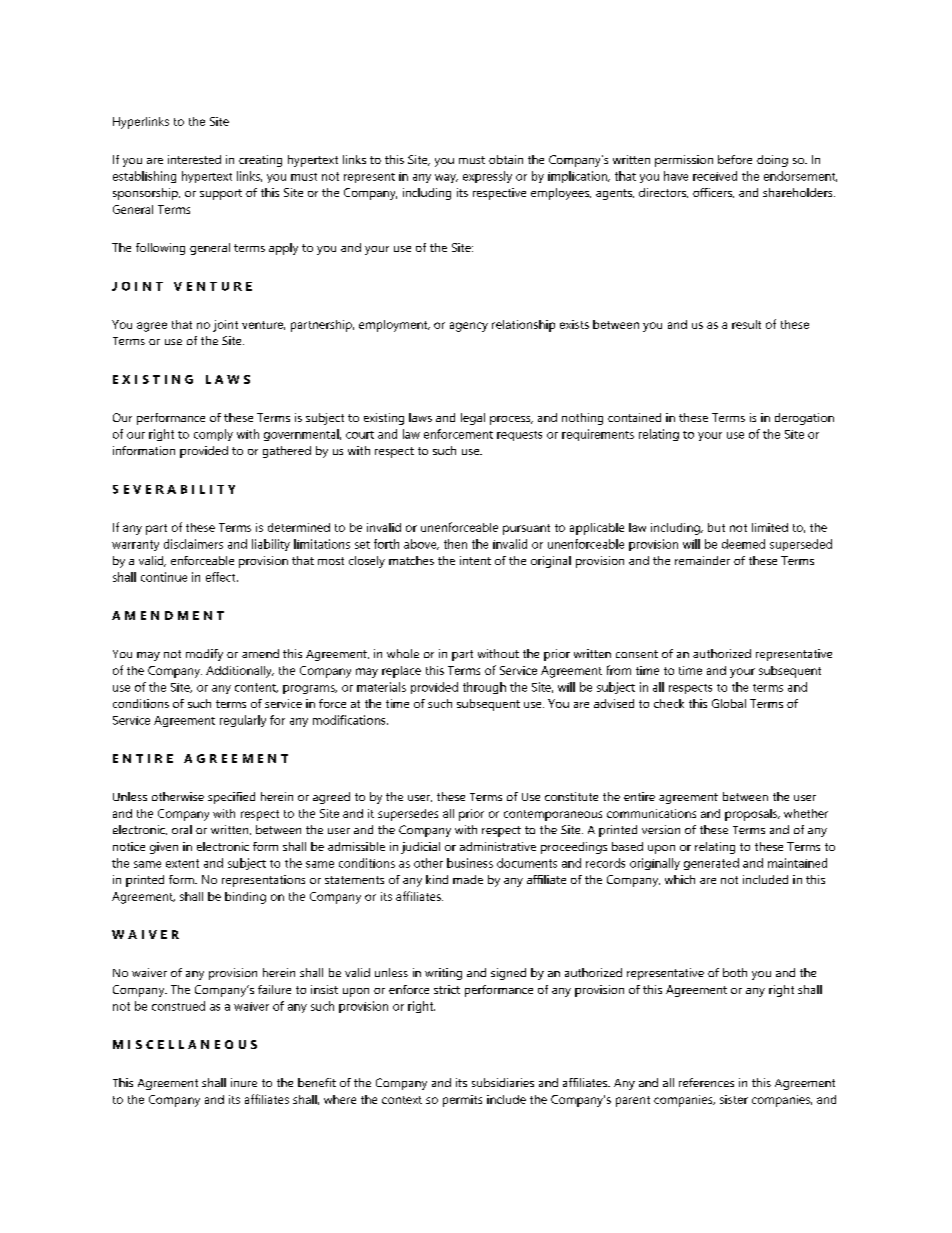 The height and width of the screenshot is (1233, 952). What do you see at coordinates (408, 815) in the screenshot?
I see `supersedes` at bounding box center [408, 815].
